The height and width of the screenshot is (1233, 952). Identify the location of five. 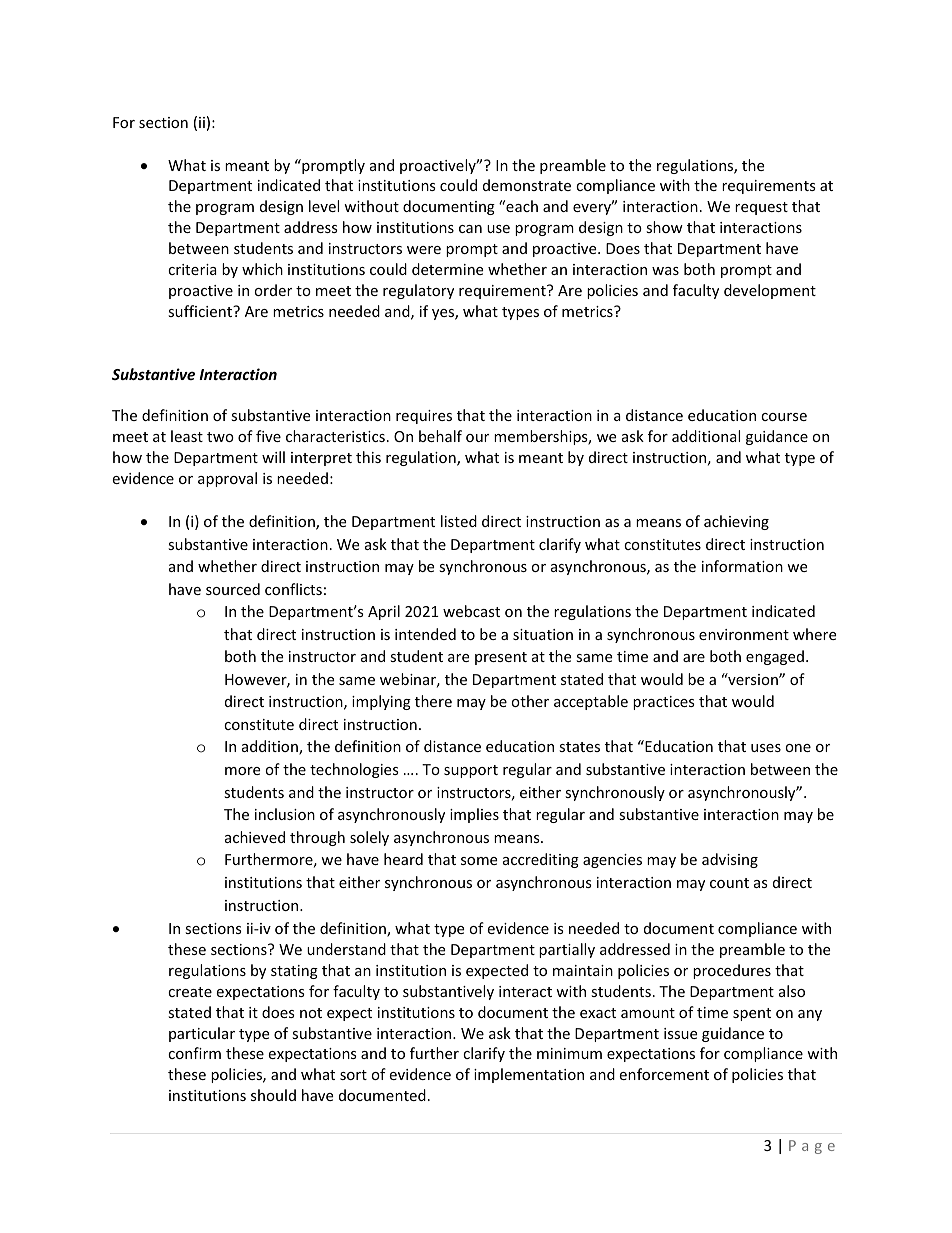
(268, 436).
